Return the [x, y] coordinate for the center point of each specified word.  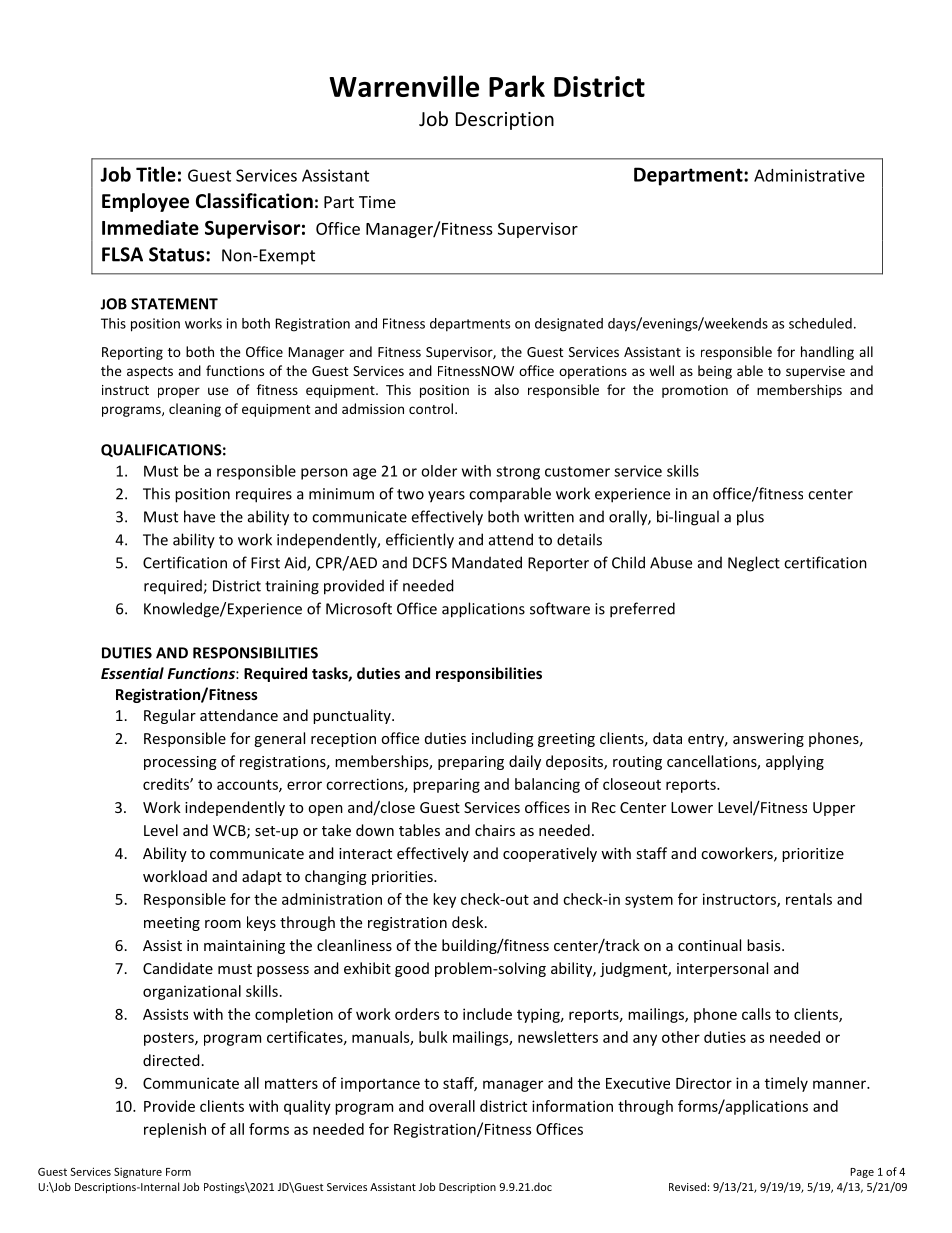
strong [518, 473]
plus [750, 518]
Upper [834, 809]
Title [156, 174]
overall [452, 1106]
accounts [248, 785]
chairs [495, 830]
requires [264, 495]
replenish [175, 1130]
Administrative [809, 175]
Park [517, 86]
